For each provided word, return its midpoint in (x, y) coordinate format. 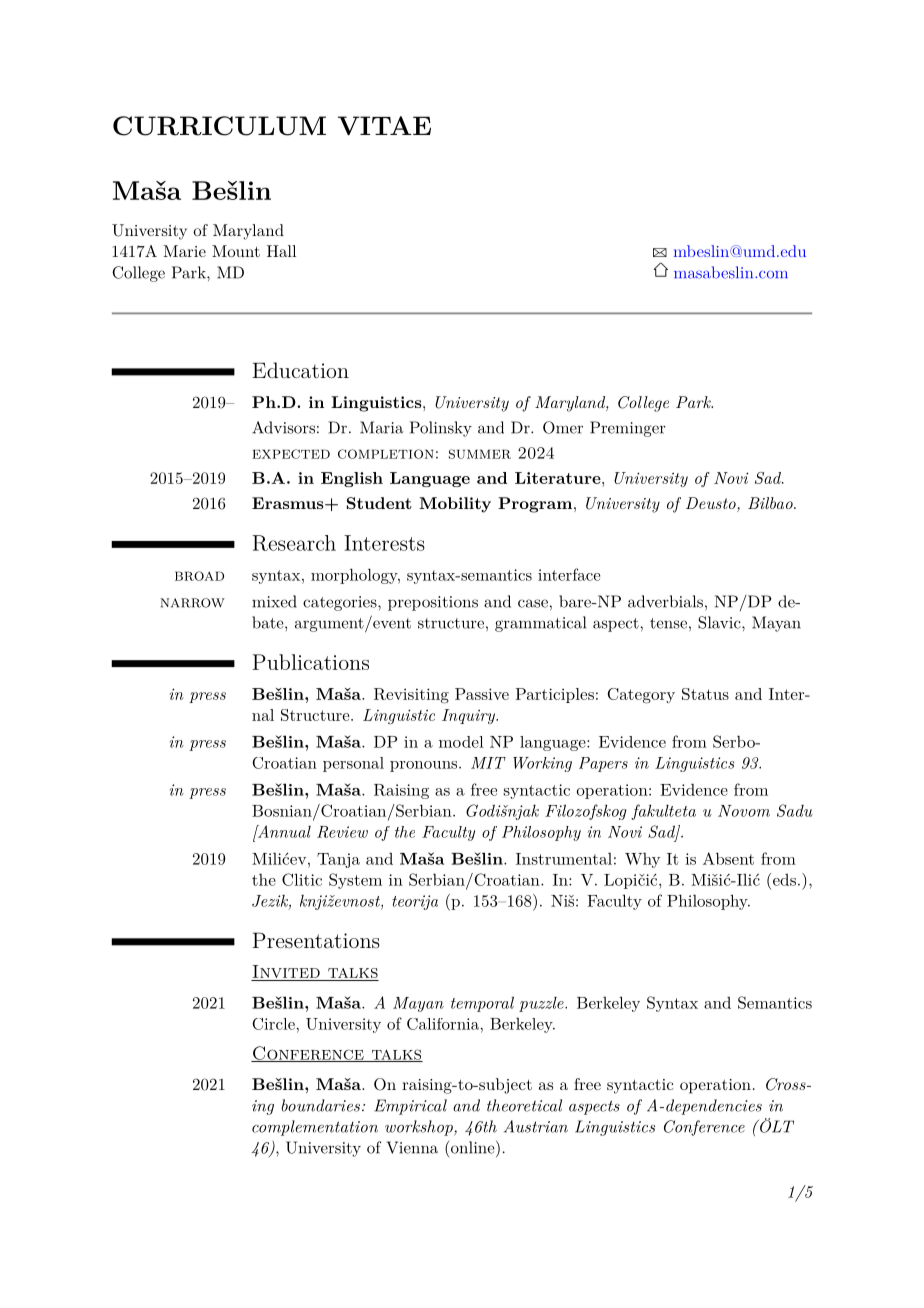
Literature (558, 478)
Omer (563, 427)
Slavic (719, 622)
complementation (315, 1128)
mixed (274, 601)
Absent (728, 858)
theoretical (524, 1105)
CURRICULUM (219, 126)
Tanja (338, 860)
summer (480, 454)
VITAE (384, 126)
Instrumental (564, 859)
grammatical (540, 624)
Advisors (283, 427)
